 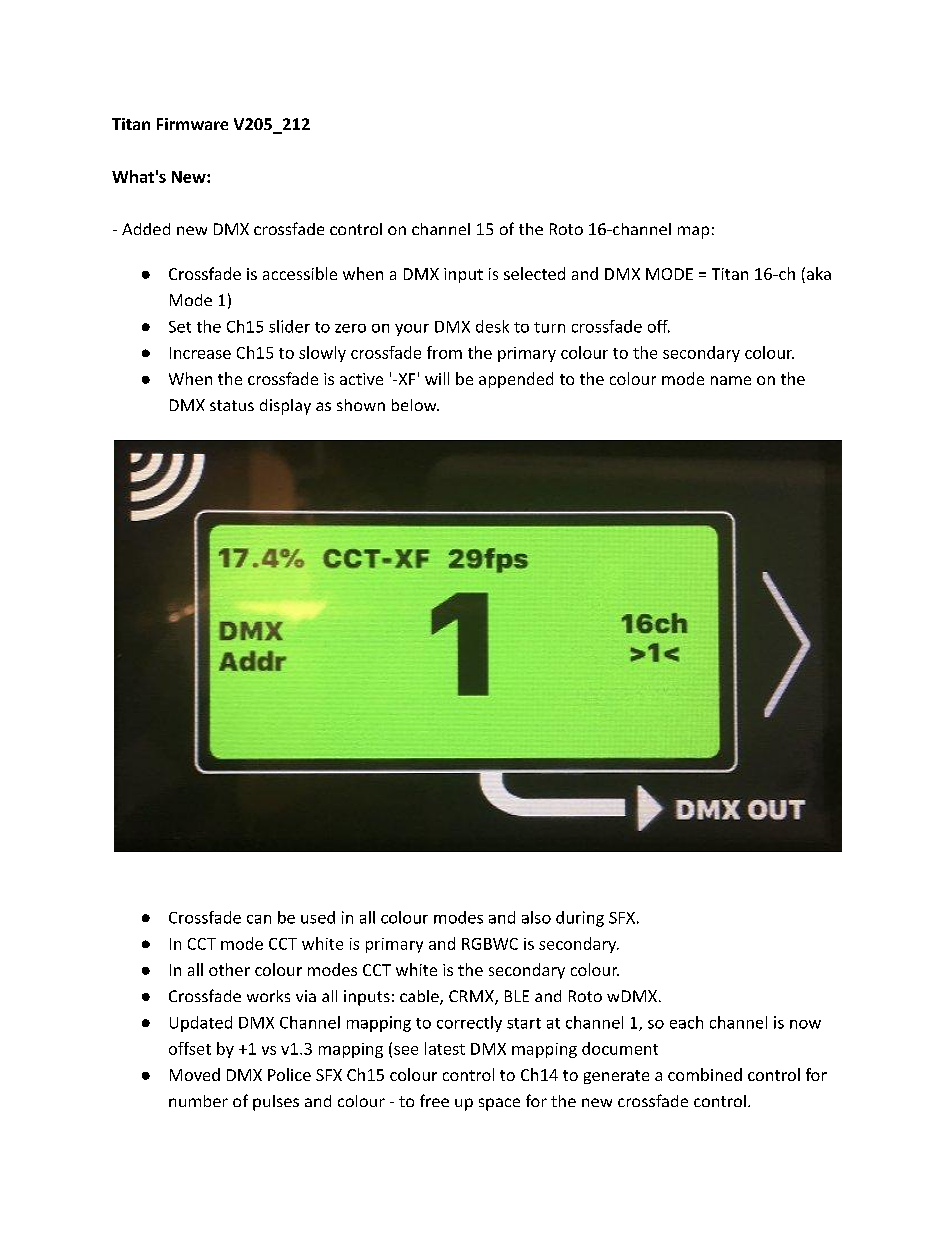 What do you see at coordinates (731, 380) in the screenshot?
I see `name` at bounding box center [731, 380].
